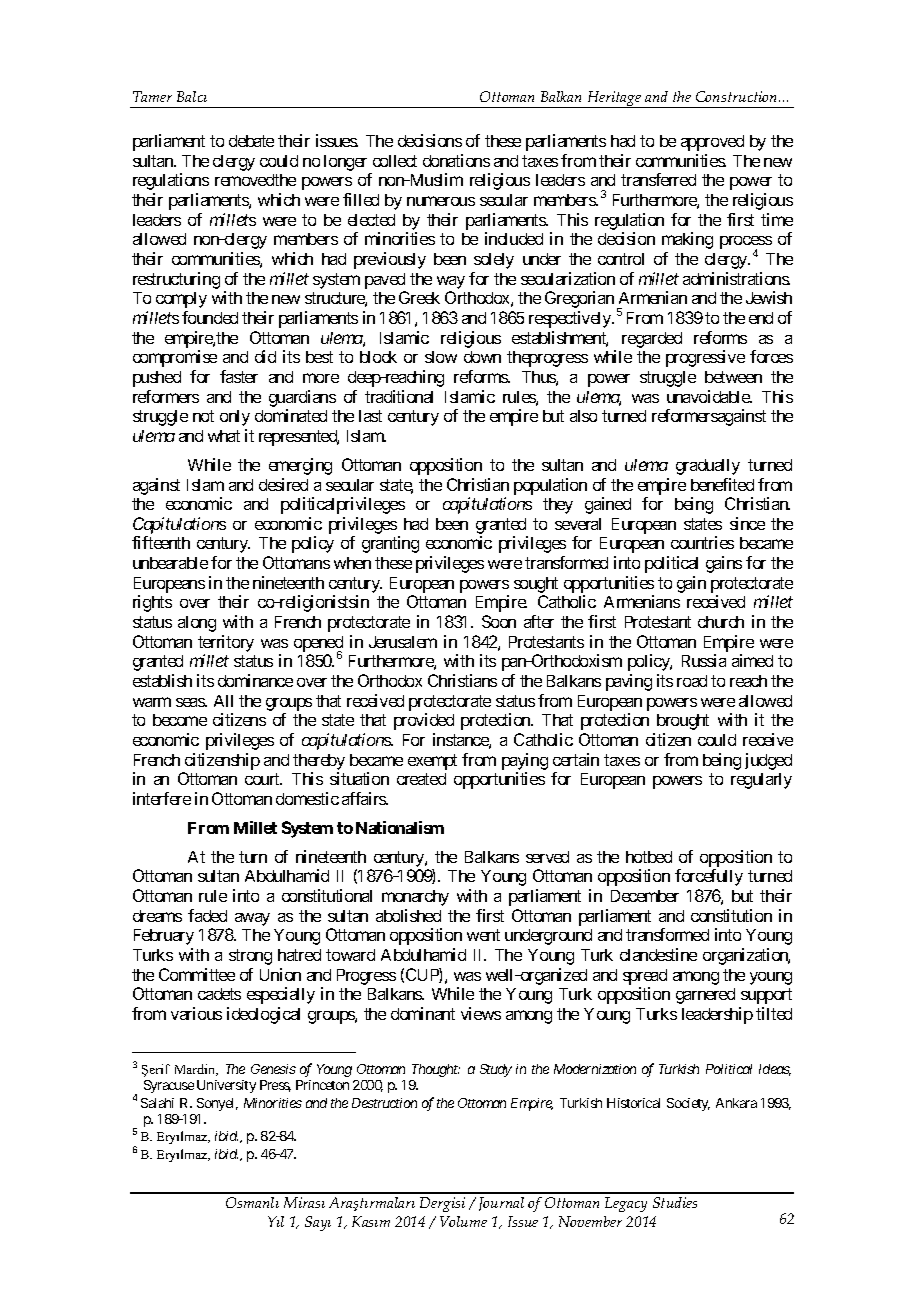 The width and height of the document is (924, 1308). I want to click on Russia, so click(704, 660).
